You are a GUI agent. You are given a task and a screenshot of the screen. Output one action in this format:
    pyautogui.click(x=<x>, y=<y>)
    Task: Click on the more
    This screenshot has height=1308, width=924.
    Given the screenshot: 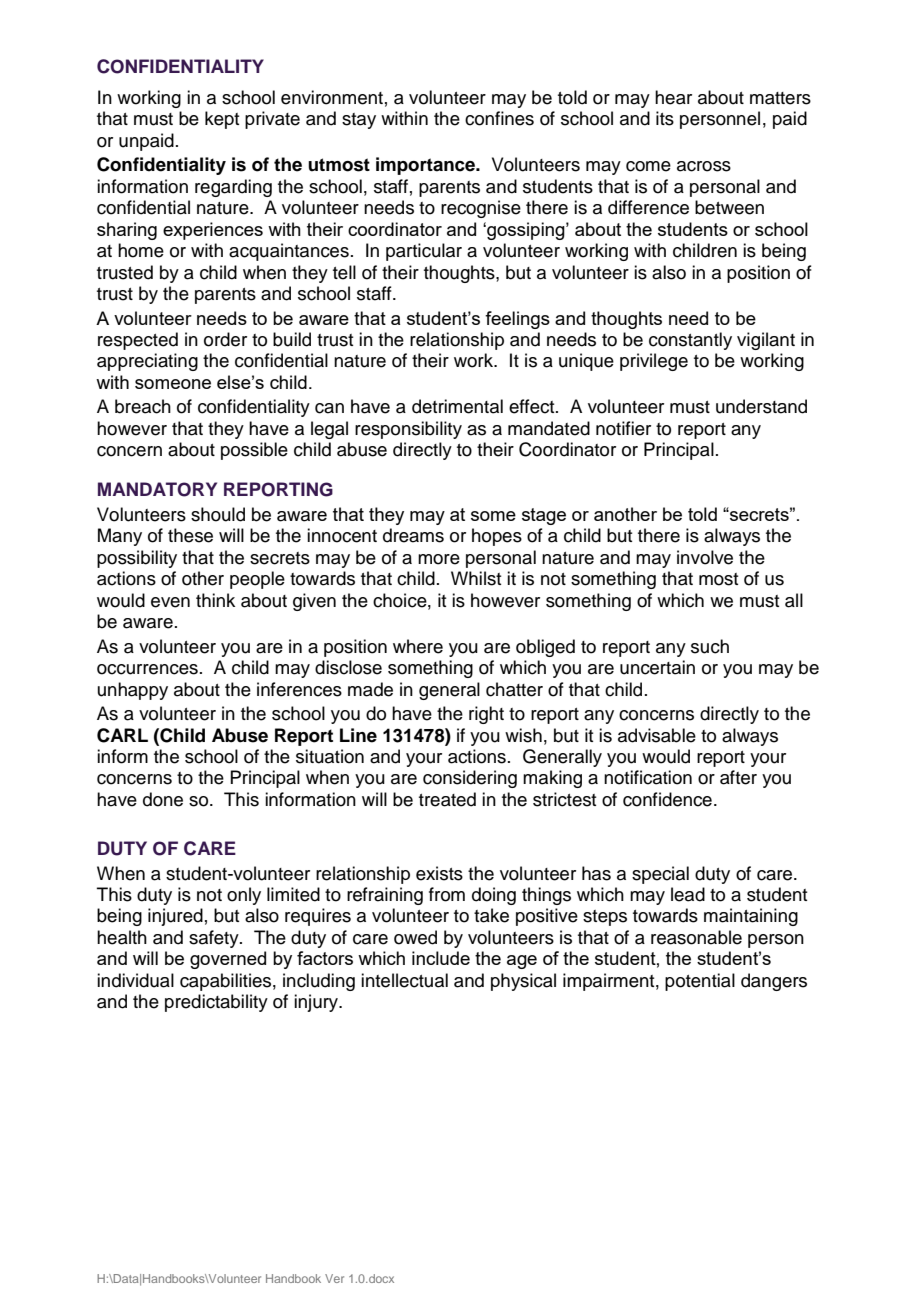 What is the action you would take?
    pyautogui.click(x=439, y=559)
